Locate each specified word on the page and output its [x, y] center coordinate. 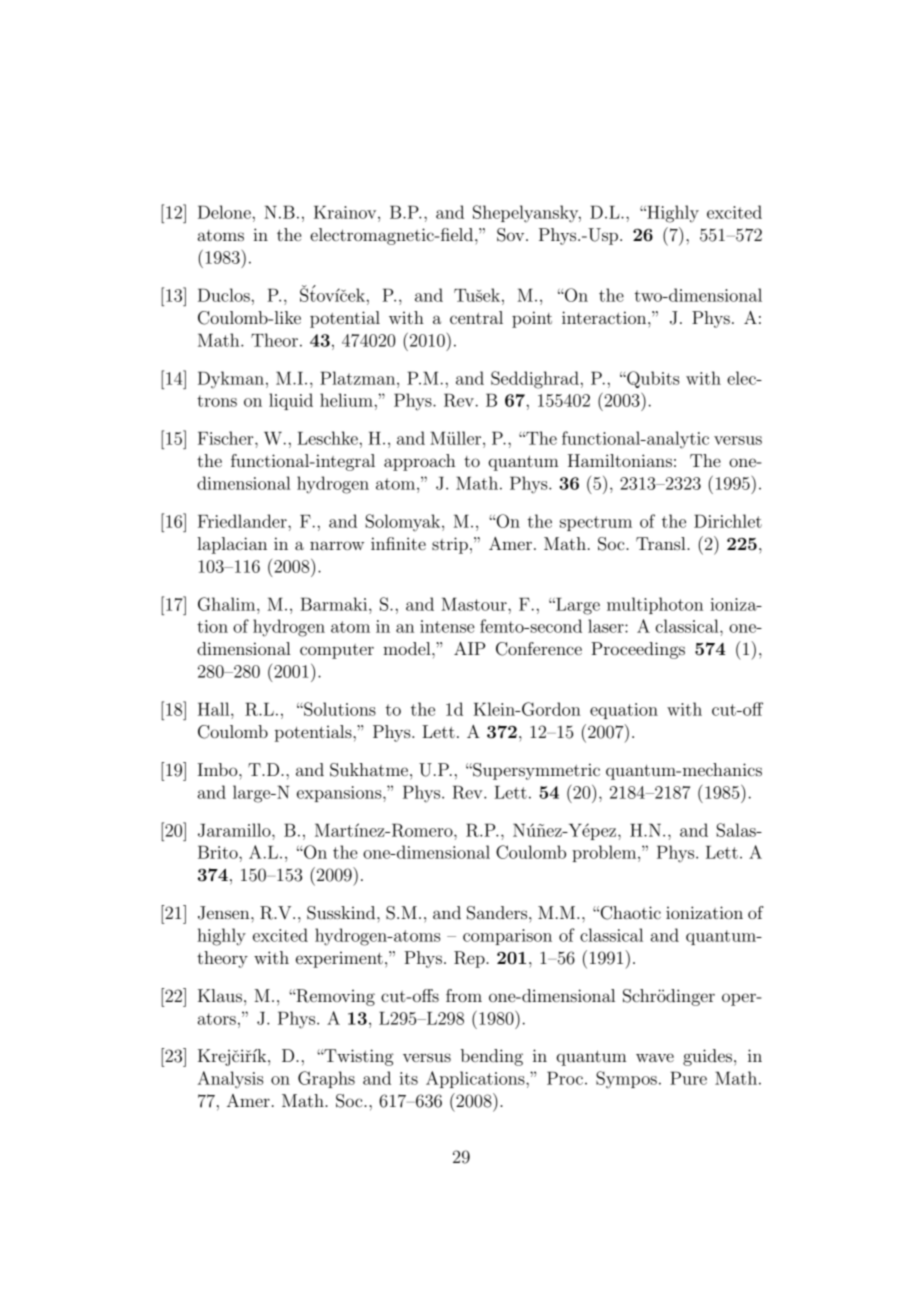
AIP [469, 648]
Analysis [230, 1080]
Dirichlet [728, 521]
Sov [512, 235]
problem [605, 853]
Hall [215, 709]
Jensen [225, 913]
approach [419, 462]
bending [492, 1057]
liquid [291, 401]
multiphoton [655, 605]
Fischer [227, 438]
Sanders [498, 913]
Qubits [652, 379]
